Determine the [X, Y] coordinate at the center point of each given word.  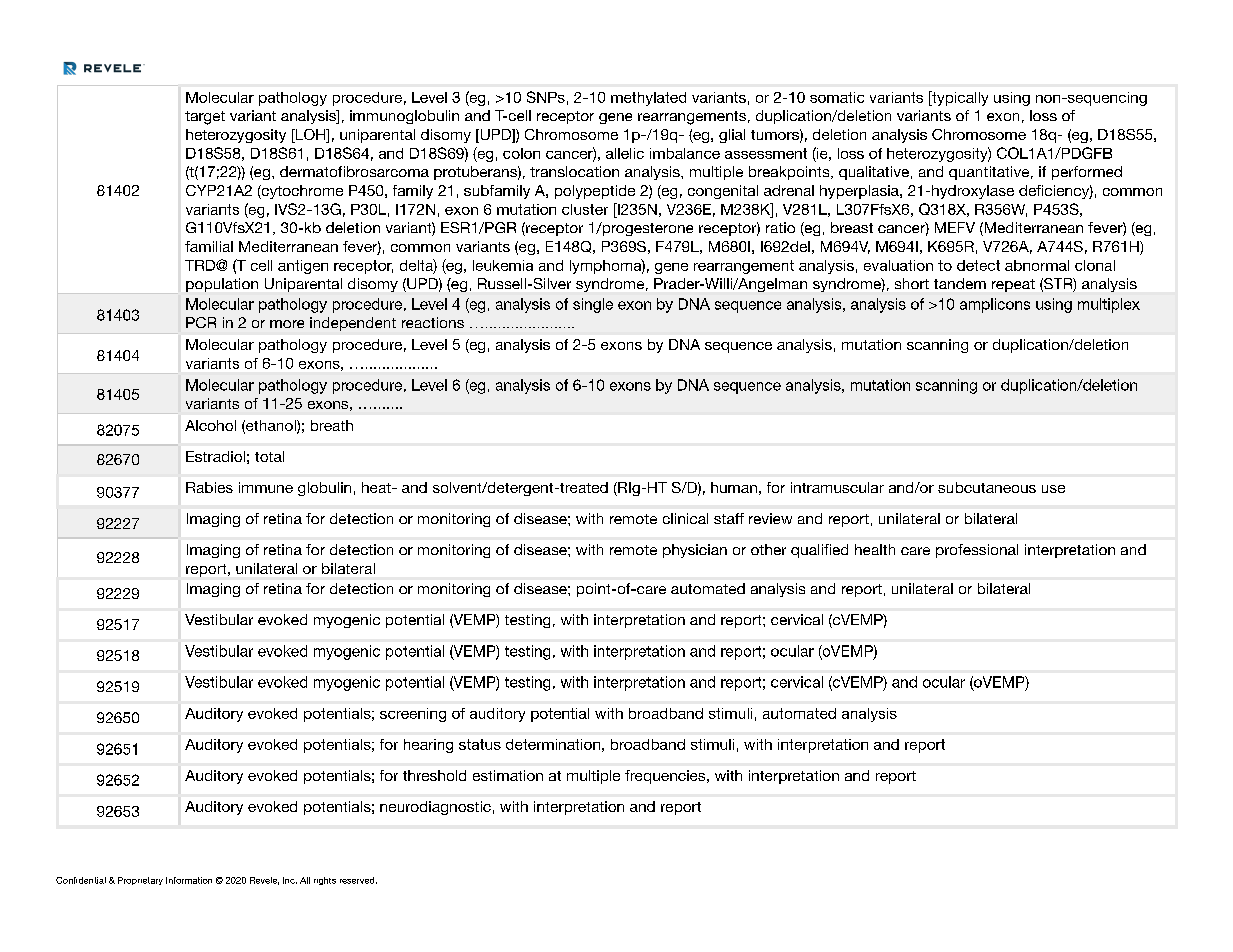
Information [189, 880]
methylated [648, 99]
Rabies [209, 487]
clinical [685, 518]
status [480, 744]
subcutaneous [987, 487]
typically [959, 98]
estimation [508, 775]
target [205, 118]
